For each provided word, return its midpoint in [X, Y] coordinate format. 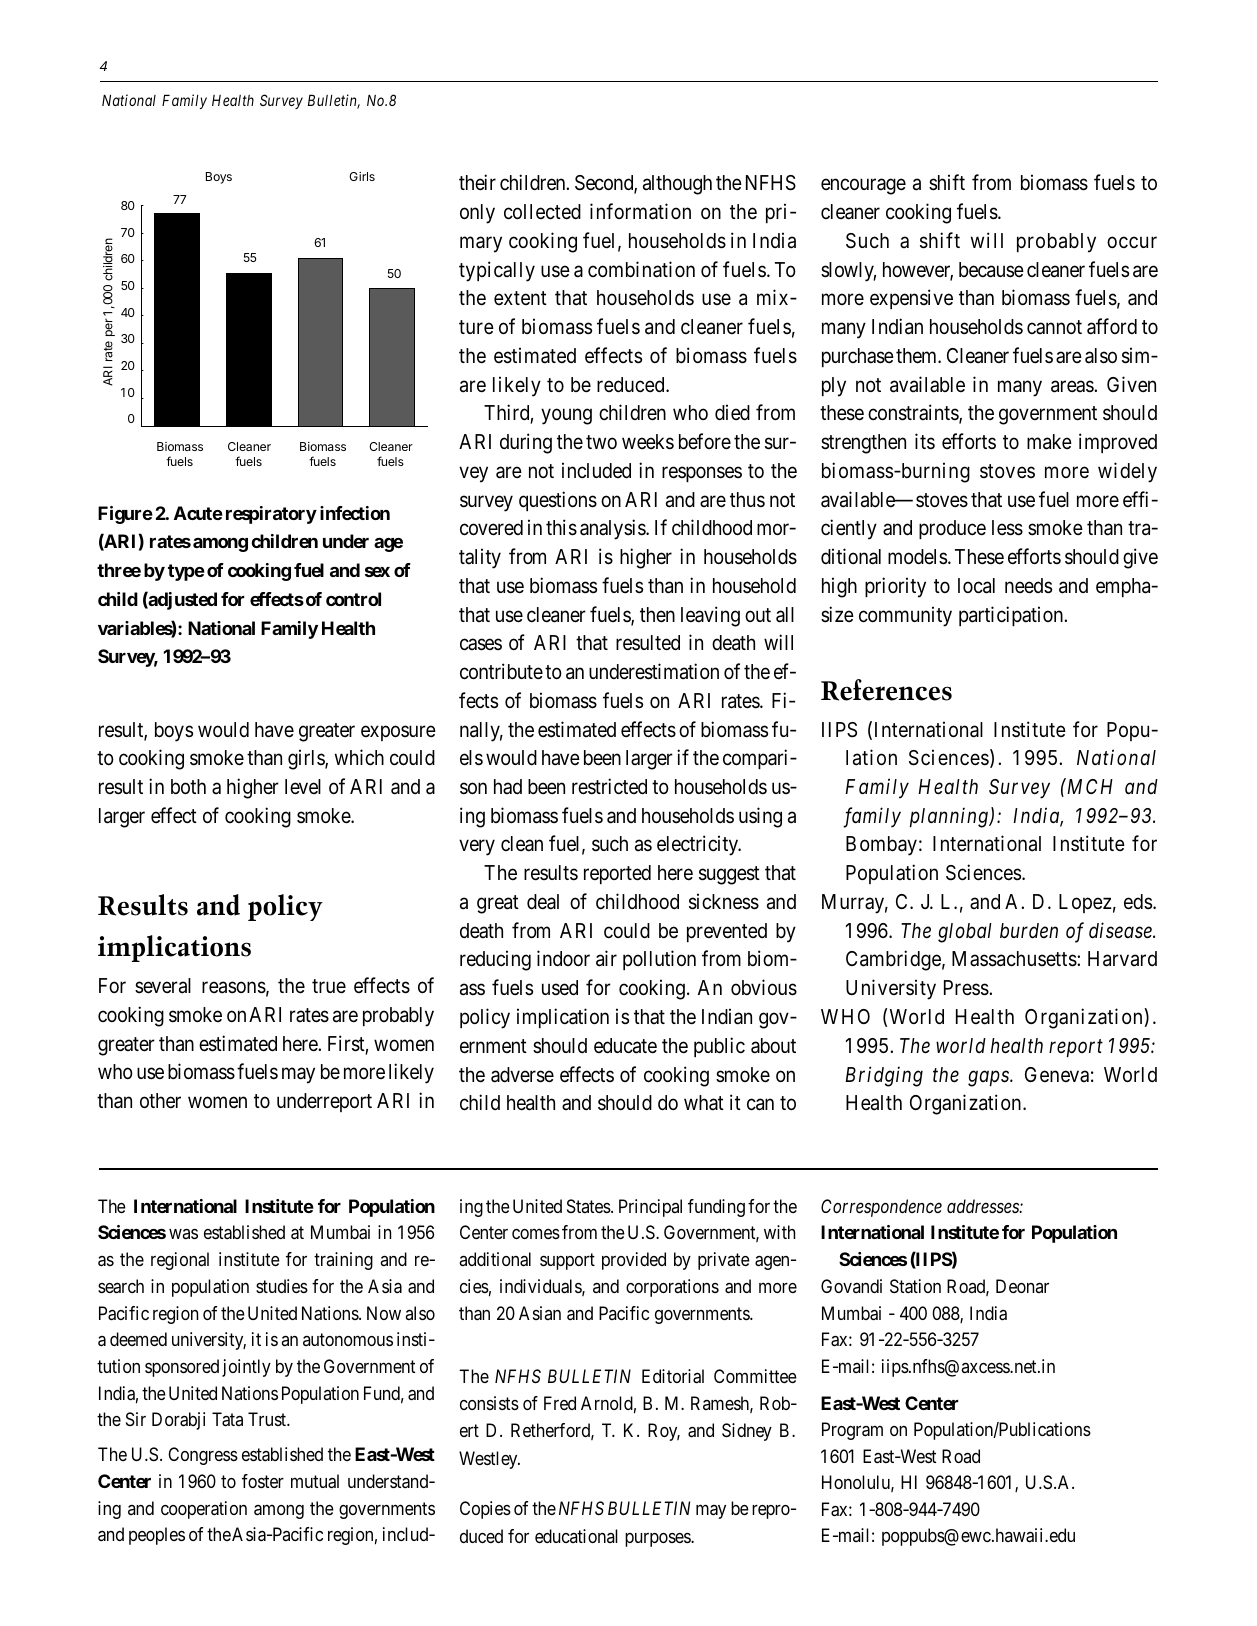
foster [263, 1481]
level [303, 787]
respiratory [271, 515]
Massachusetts [1015, 959]
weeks [648, 442]
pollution [659, 960]
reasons [234, 988]
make [1049, 442]
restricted [609, 786]
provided [634, 1261]
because [991, 270]
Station [915, 1286]
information [640, 211]
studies [282, 1286]
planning [950, 817]
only [477, 214]
